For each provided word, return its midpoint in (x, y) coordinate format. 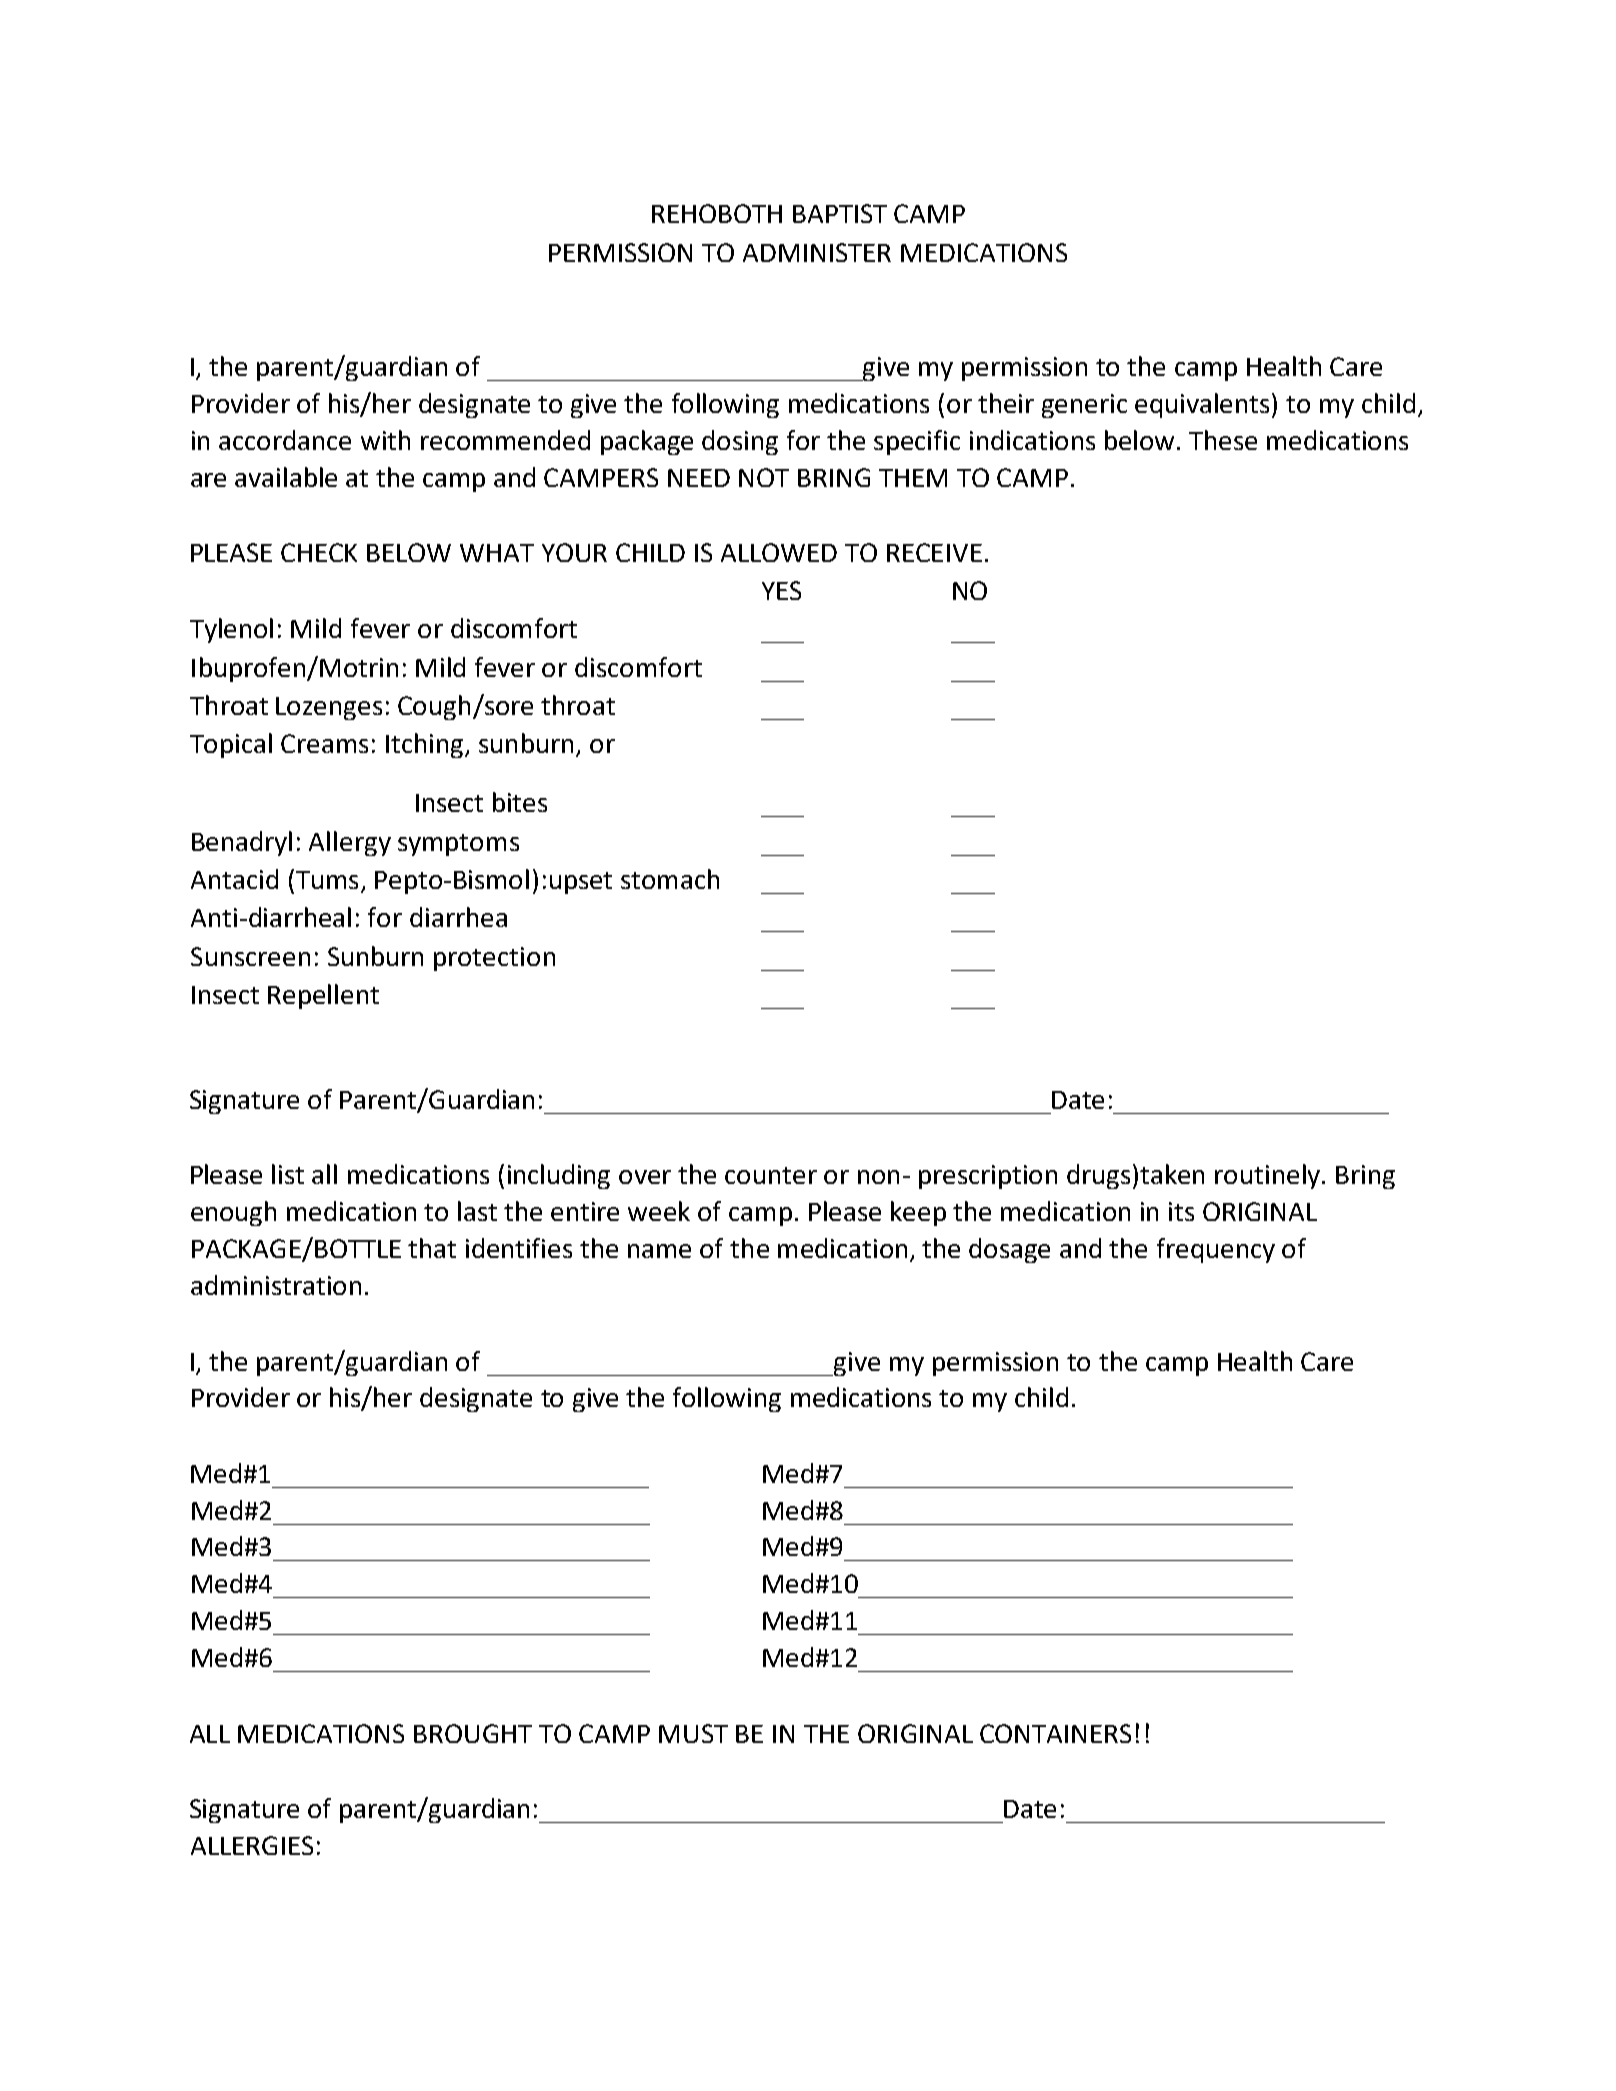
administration (276, 1285)
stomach (670, 879)
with (385, 440)
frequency (1216, 1250)
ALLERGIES (252, 1845)
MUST (693, 1733)
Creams (324, 743)
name (659, 1251)
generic (1084, 406)
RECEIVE (934, 552)
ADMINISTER (817, 252)
